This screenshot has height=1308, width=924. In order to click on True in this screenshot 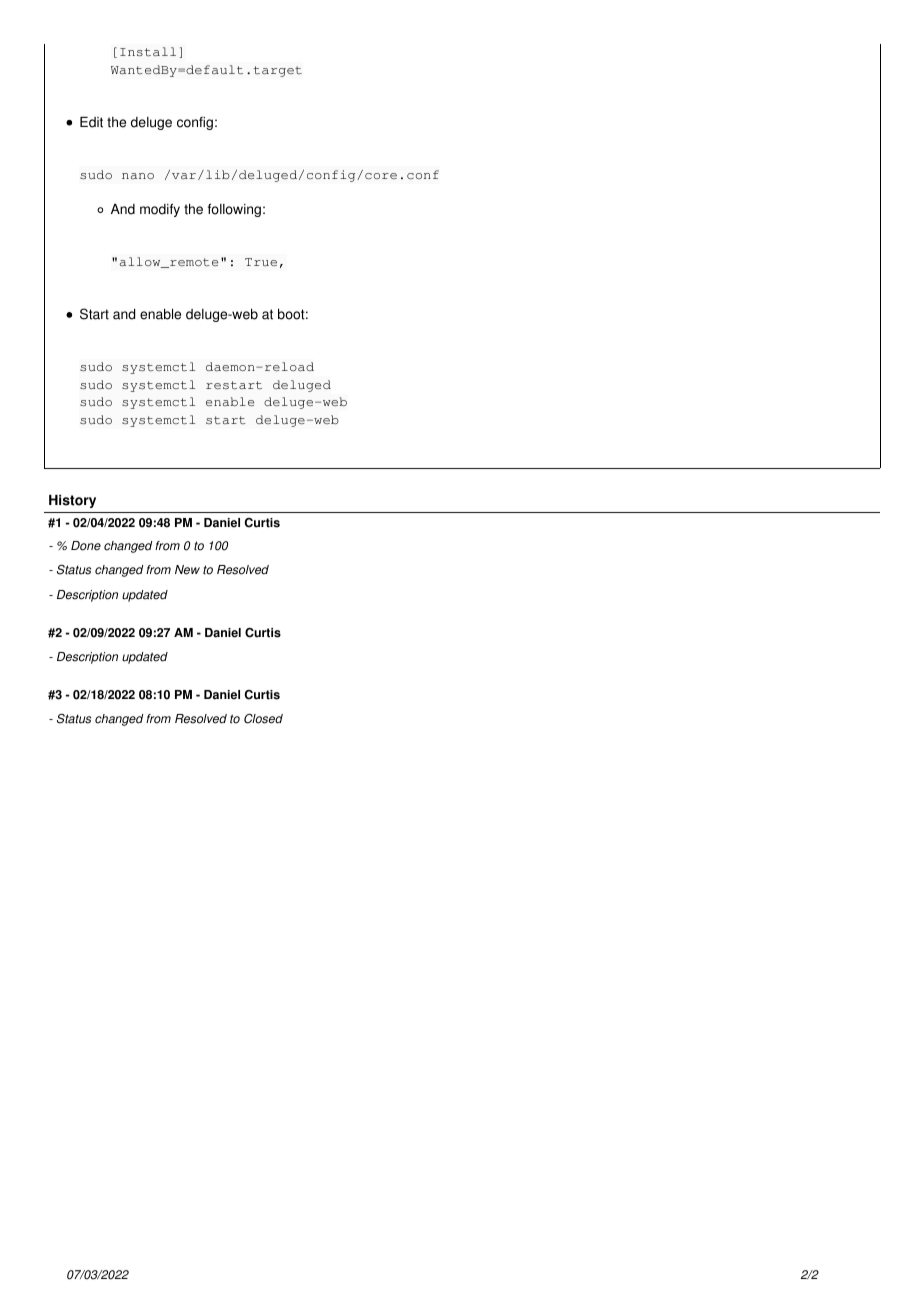, I will do `click(261, 262)`.
